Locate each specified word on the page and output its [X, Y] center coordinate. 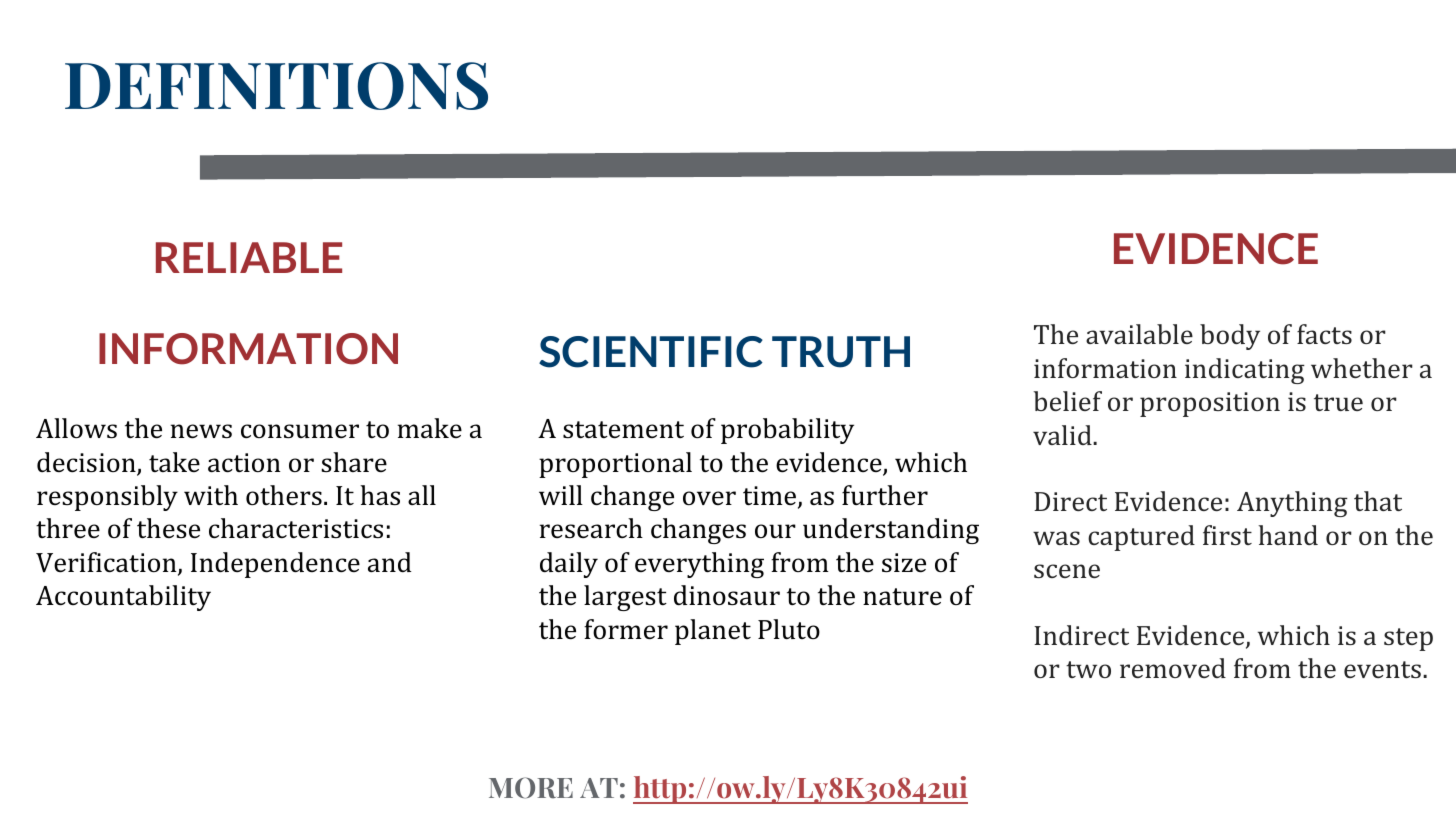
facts [1324, 334]
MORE [531, 788]
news [201, 431]
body [1230, 337]
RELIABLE [249, 257]
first [1227, 535]
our [775, 531]
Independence [275, 565]
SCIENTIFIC [651, 352]
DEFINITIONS [276, 86]
